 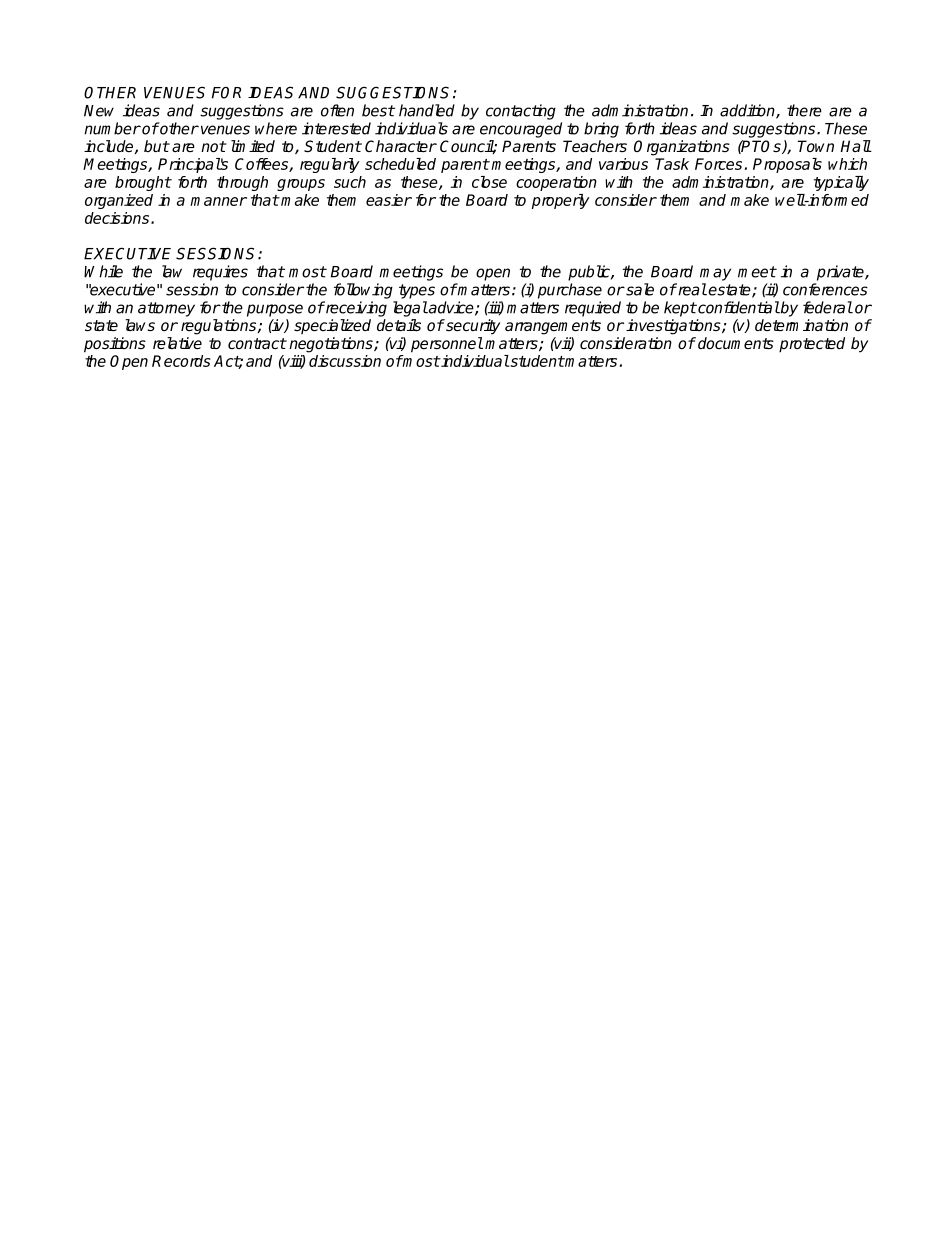 What do you see at coordinates (112, 128) in the screenshot?
I see `number` at bounding box center [112, 128].
